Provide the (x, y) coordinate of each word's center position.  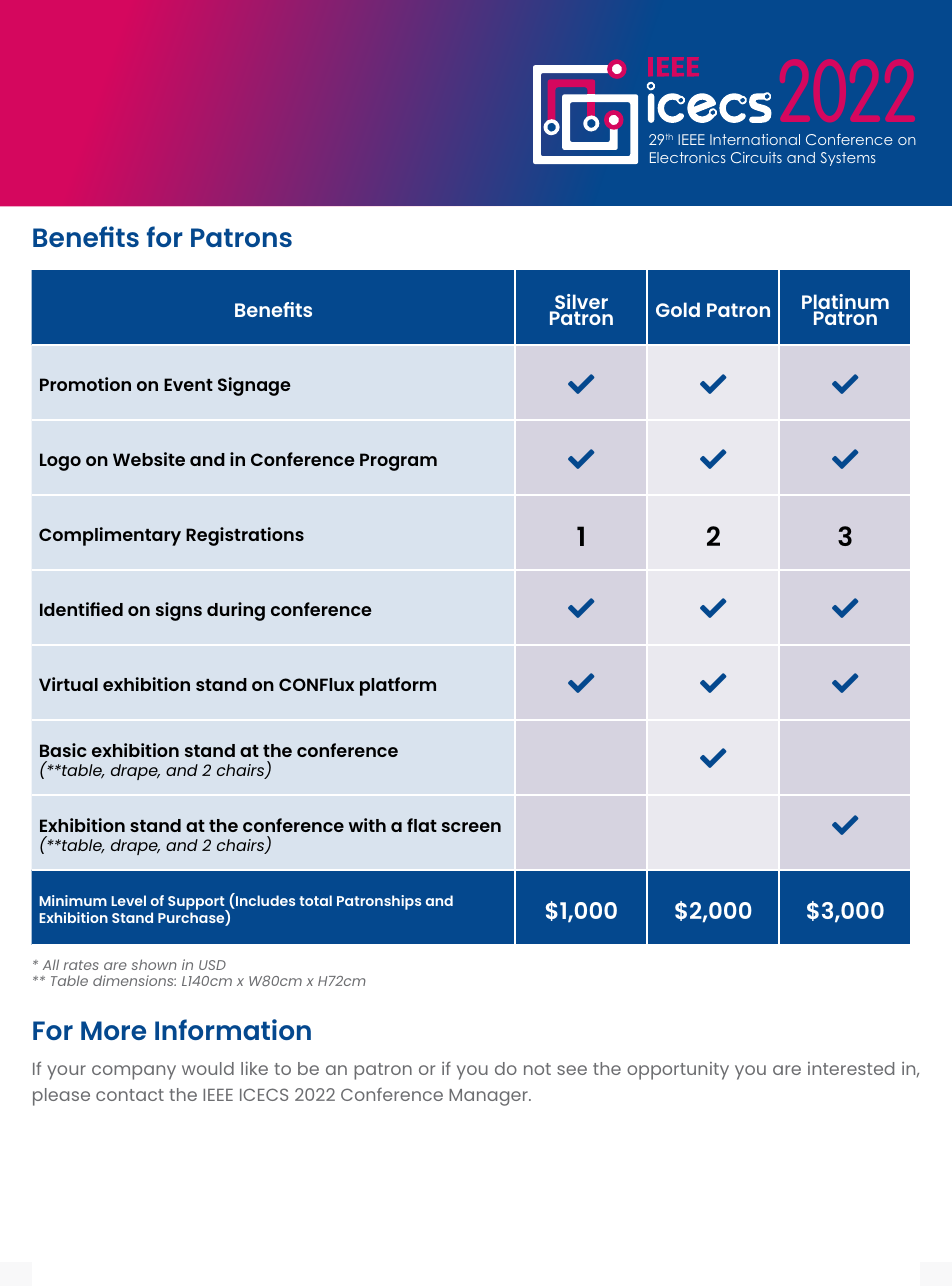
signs (179, 611)
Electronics (688, 157)
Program (398, 462)
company (134, 1072)
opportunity (678, 1071)
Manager (489, 1097)
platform (398, 686)
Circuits (756, 157)
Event (188, 384)
